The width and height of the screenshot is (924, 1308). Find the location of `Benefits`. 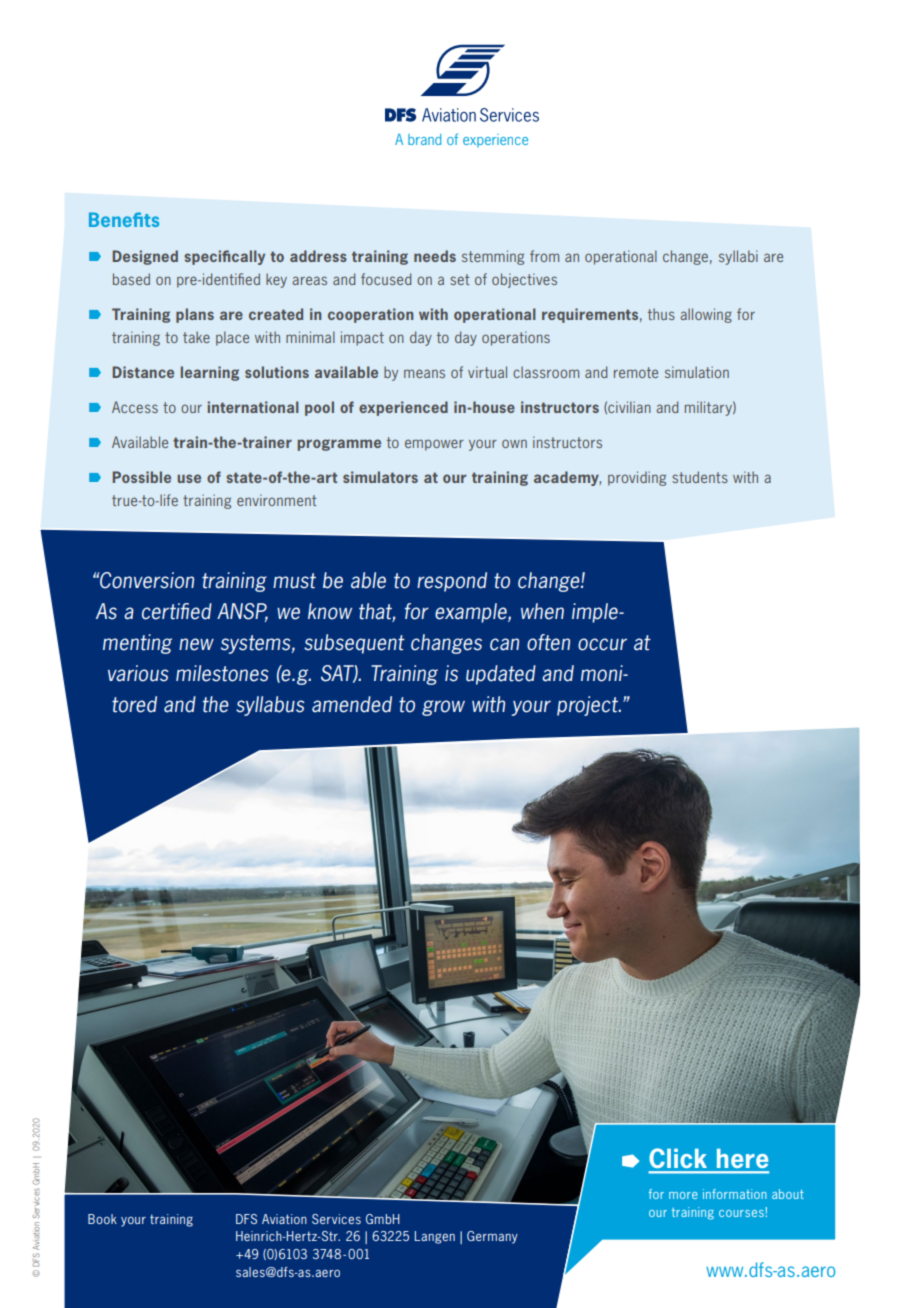

Benefits is located at coordinates (124, 219).
